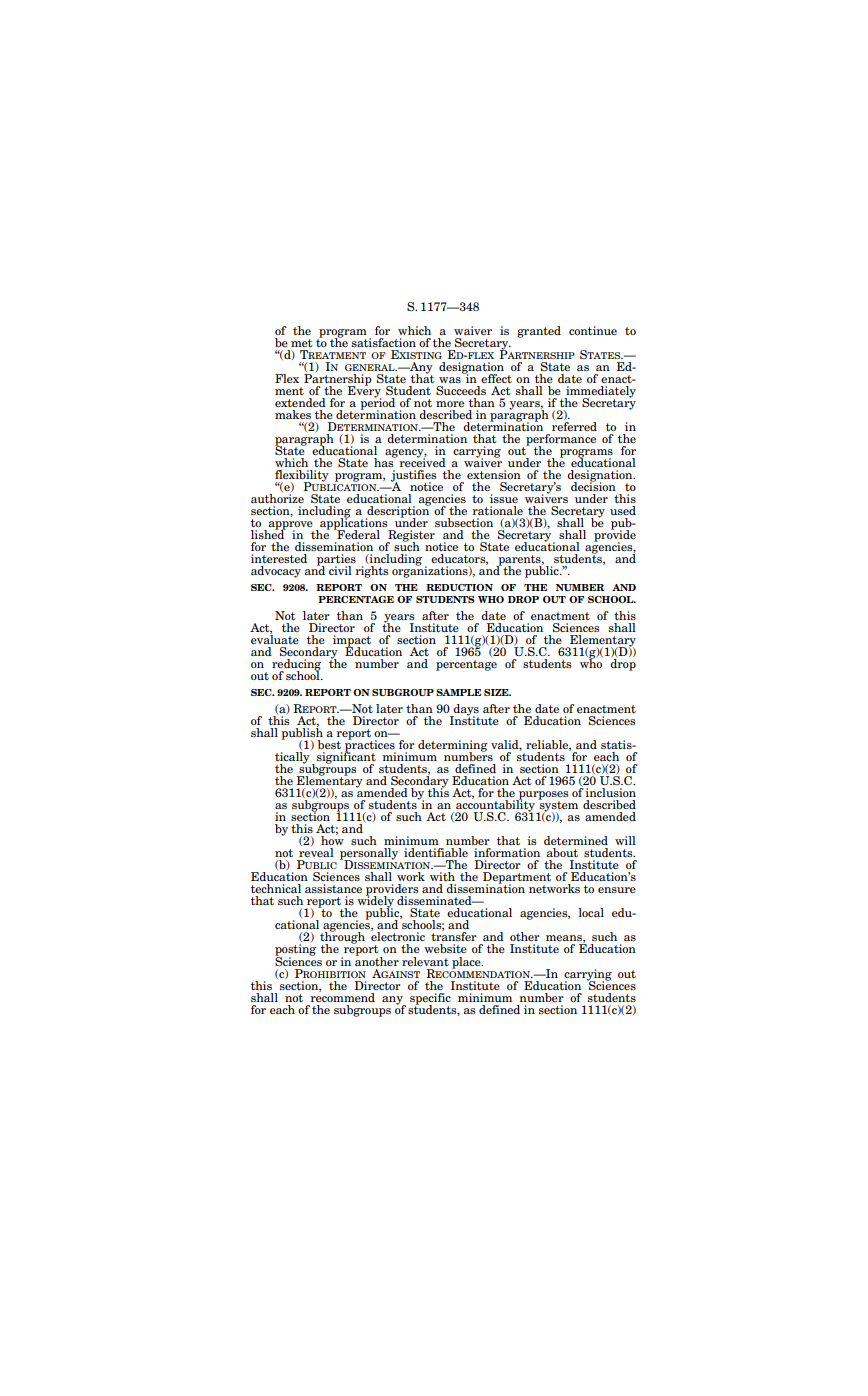  I want to click on posting, so click(295, 951).
